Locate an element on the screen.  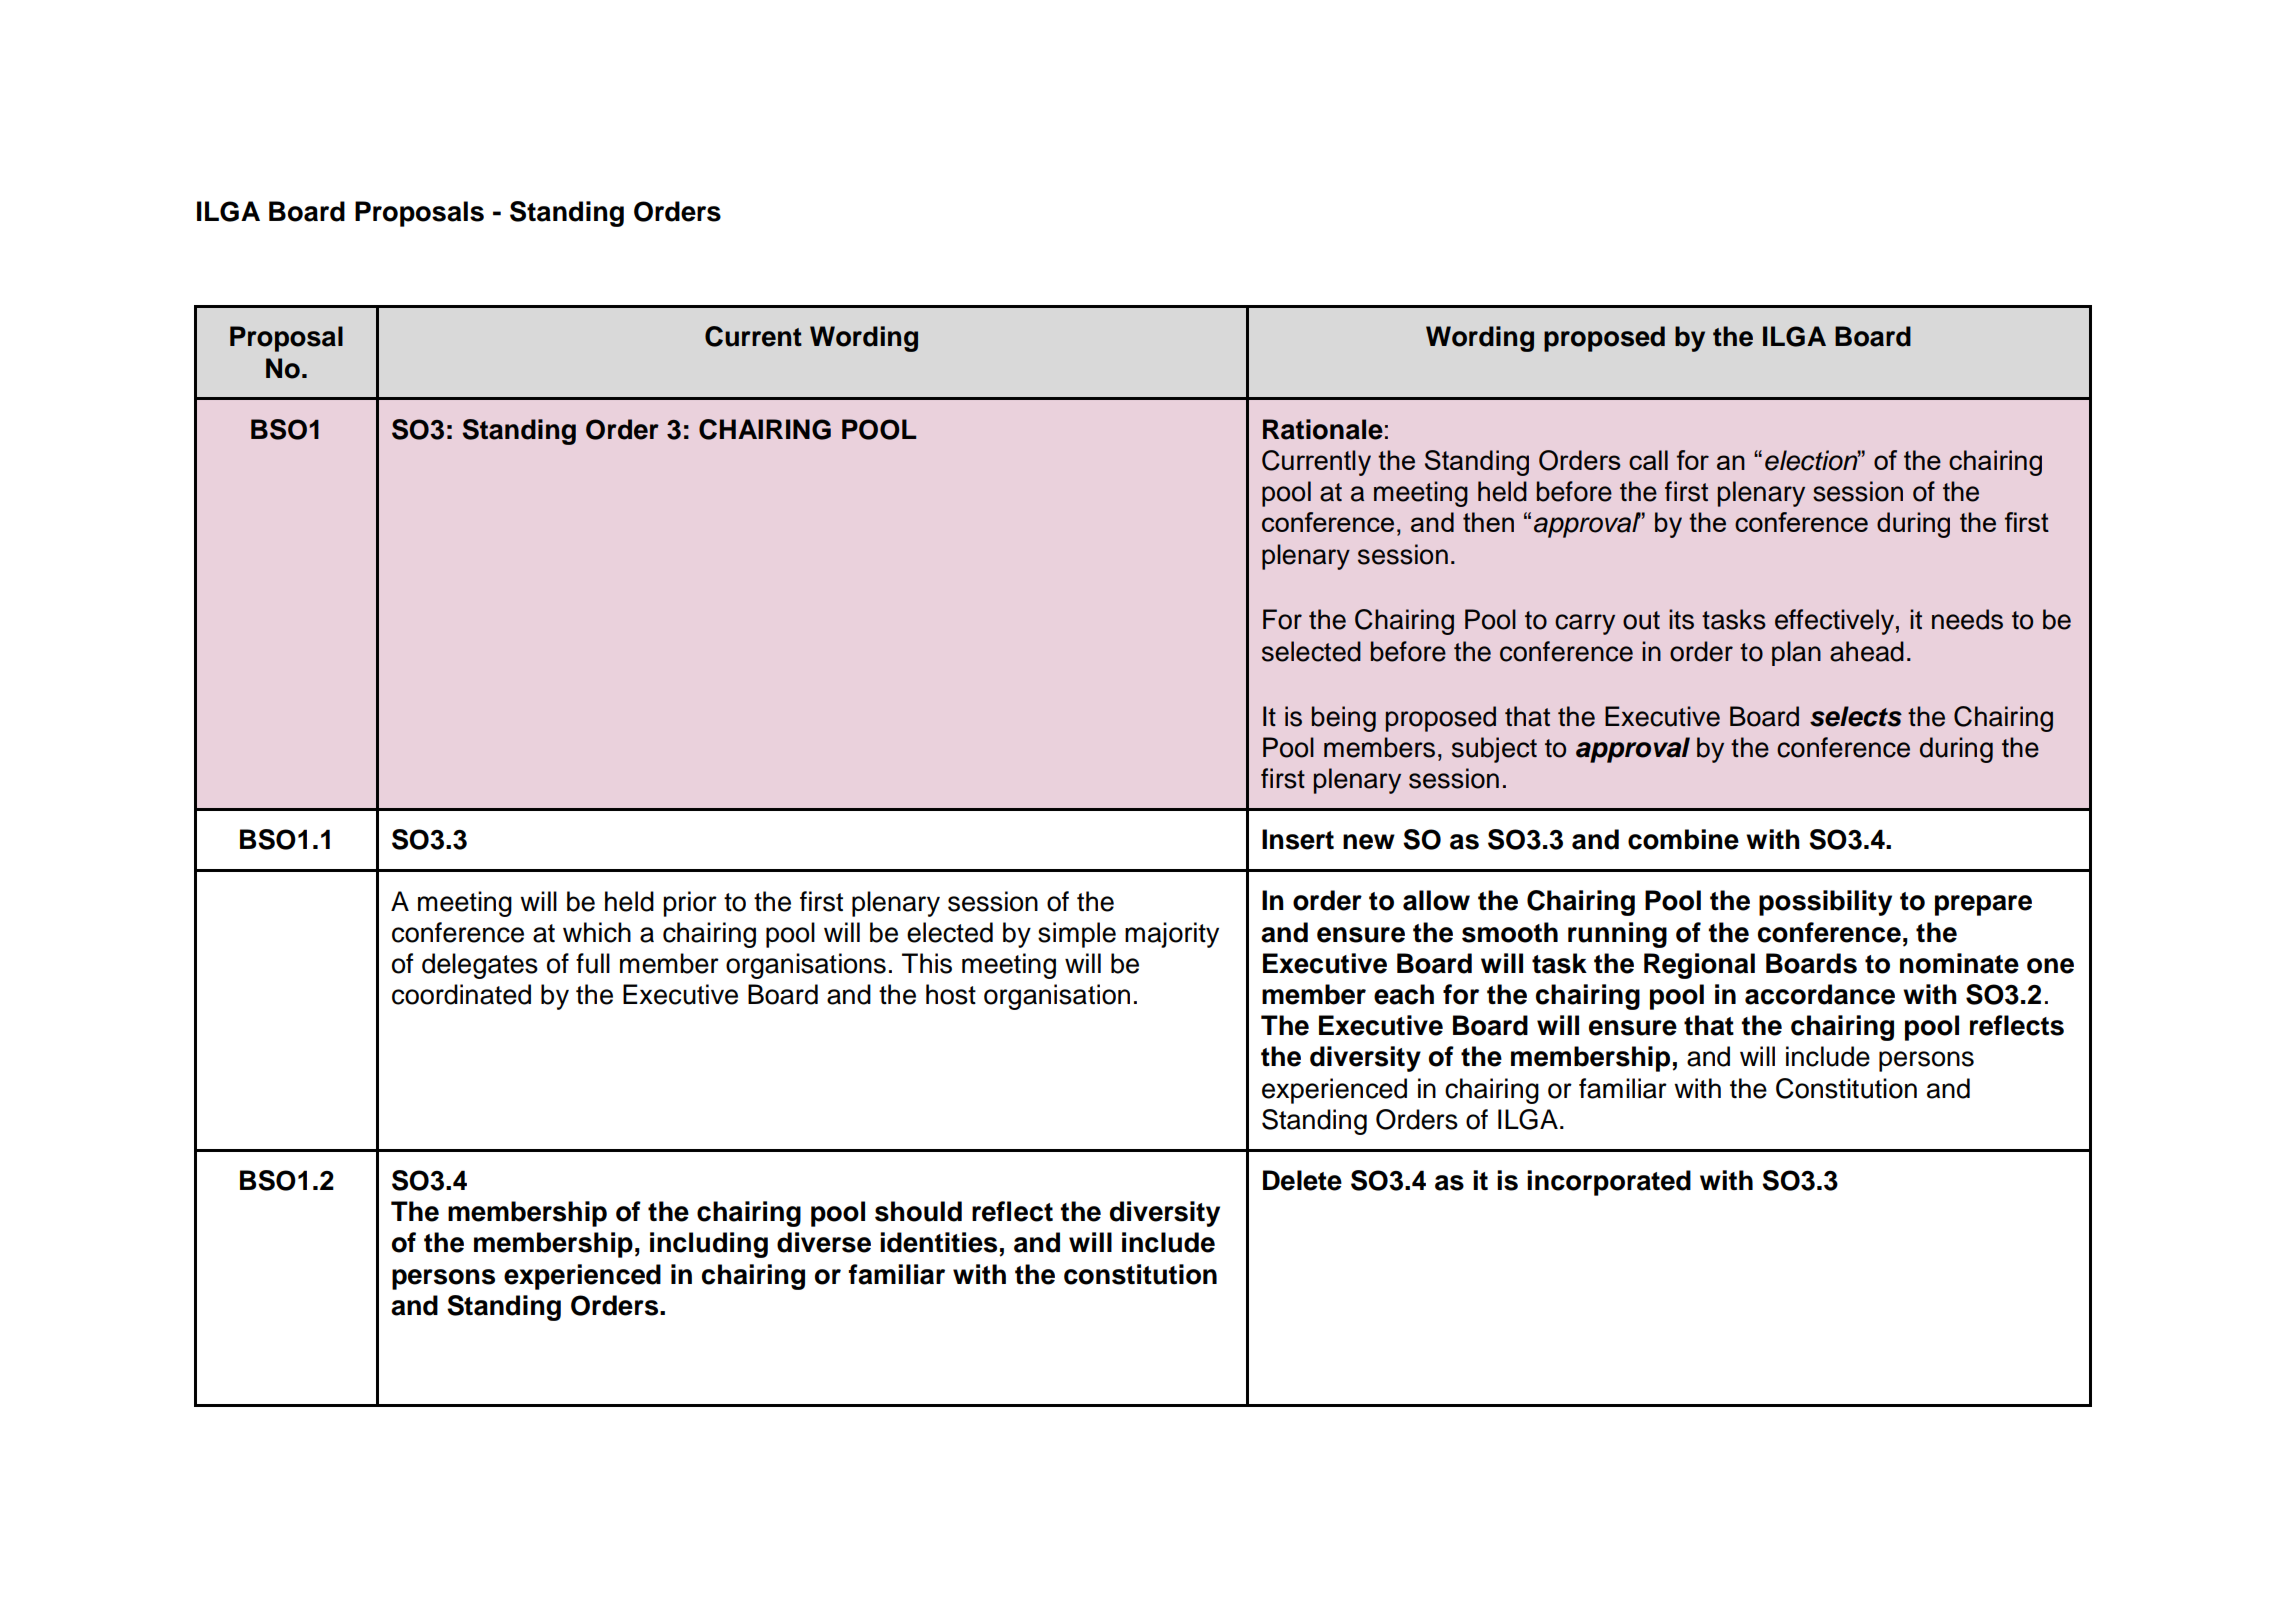
accordance is located at coordinates (1820, 994).
